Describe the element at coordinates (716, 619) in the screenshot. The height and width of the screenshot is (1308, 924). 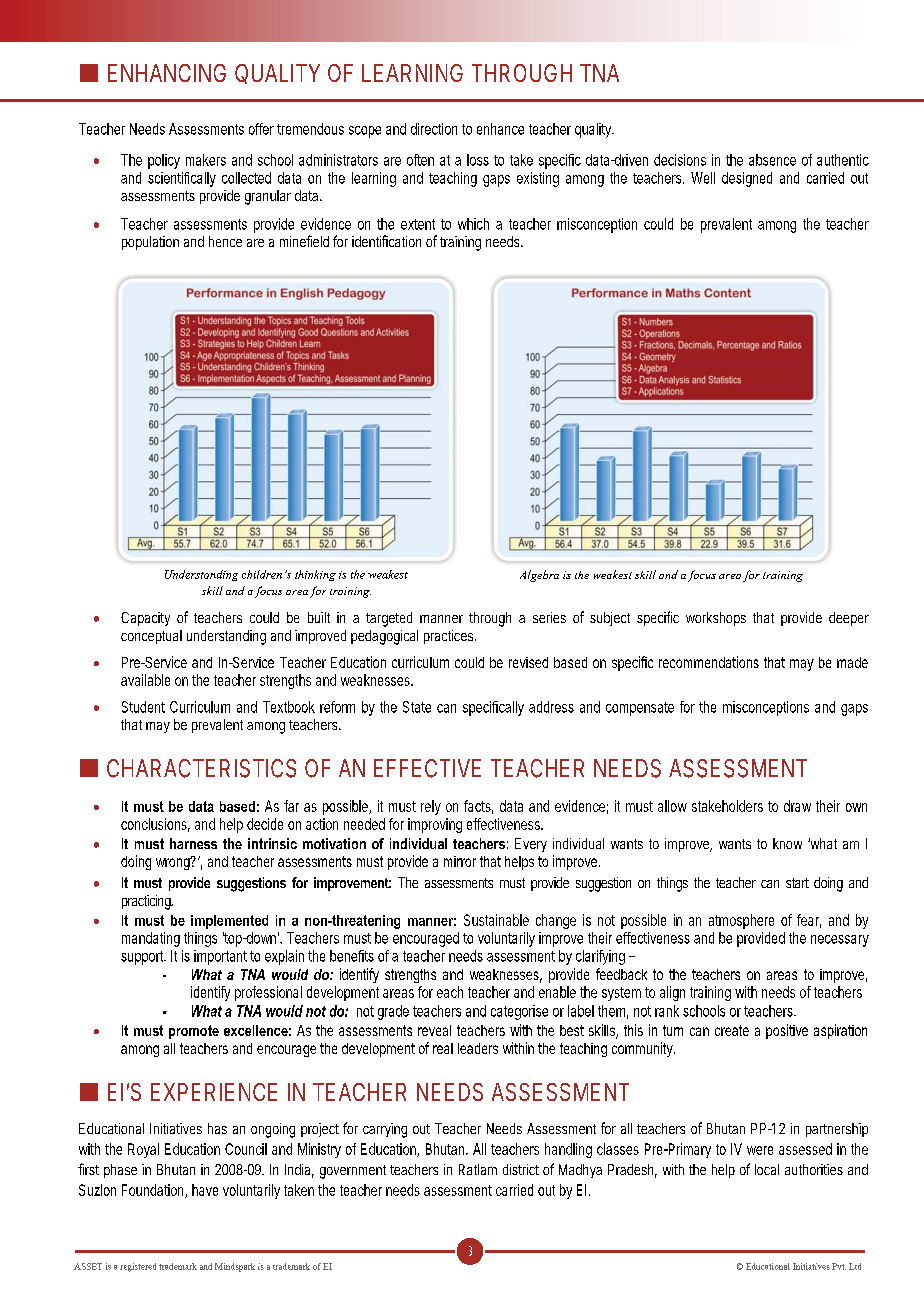
I see `workshops` at that location.
